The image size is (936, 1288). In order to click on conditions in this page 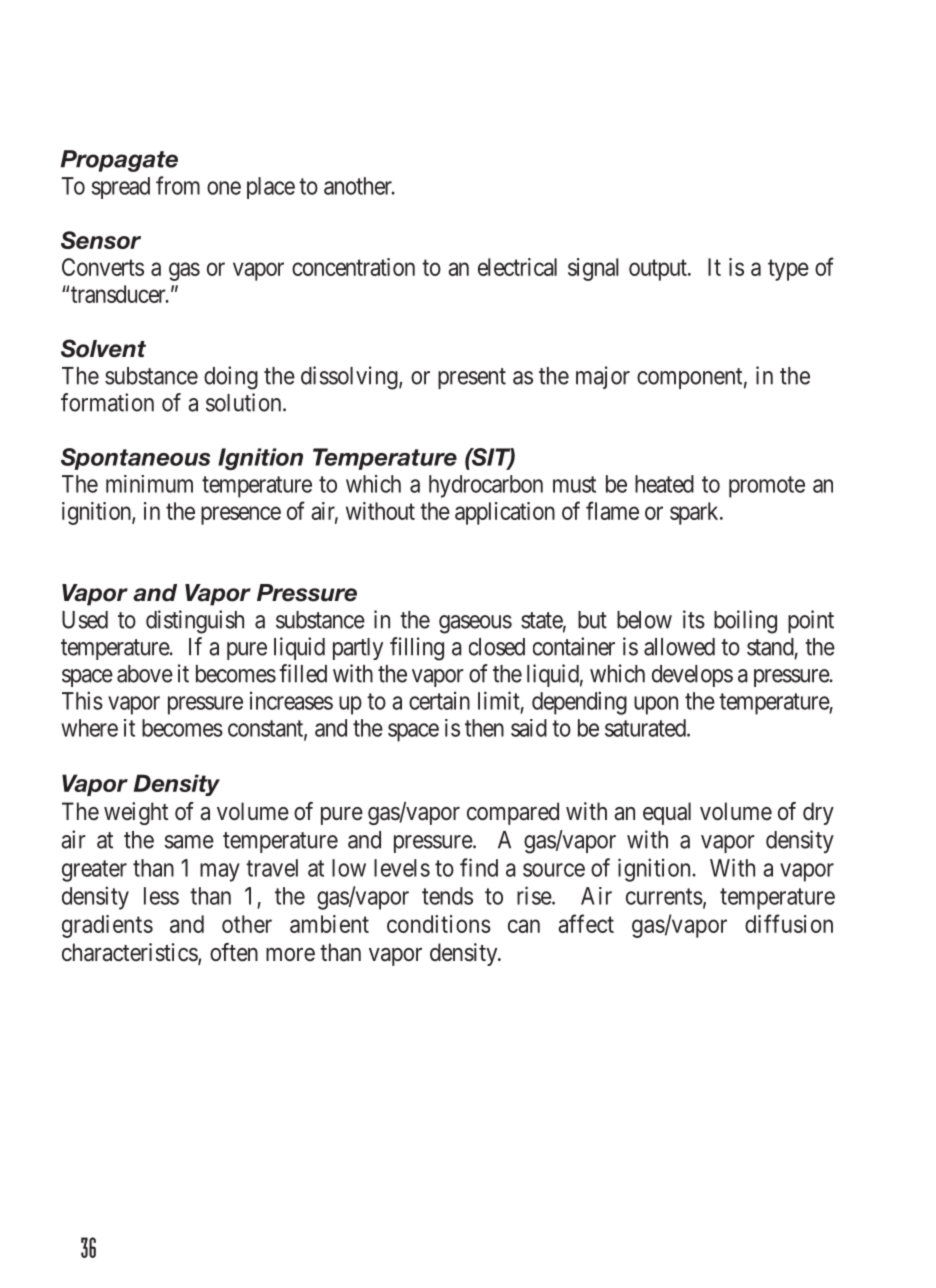, I will do `click(439, 924)`.
